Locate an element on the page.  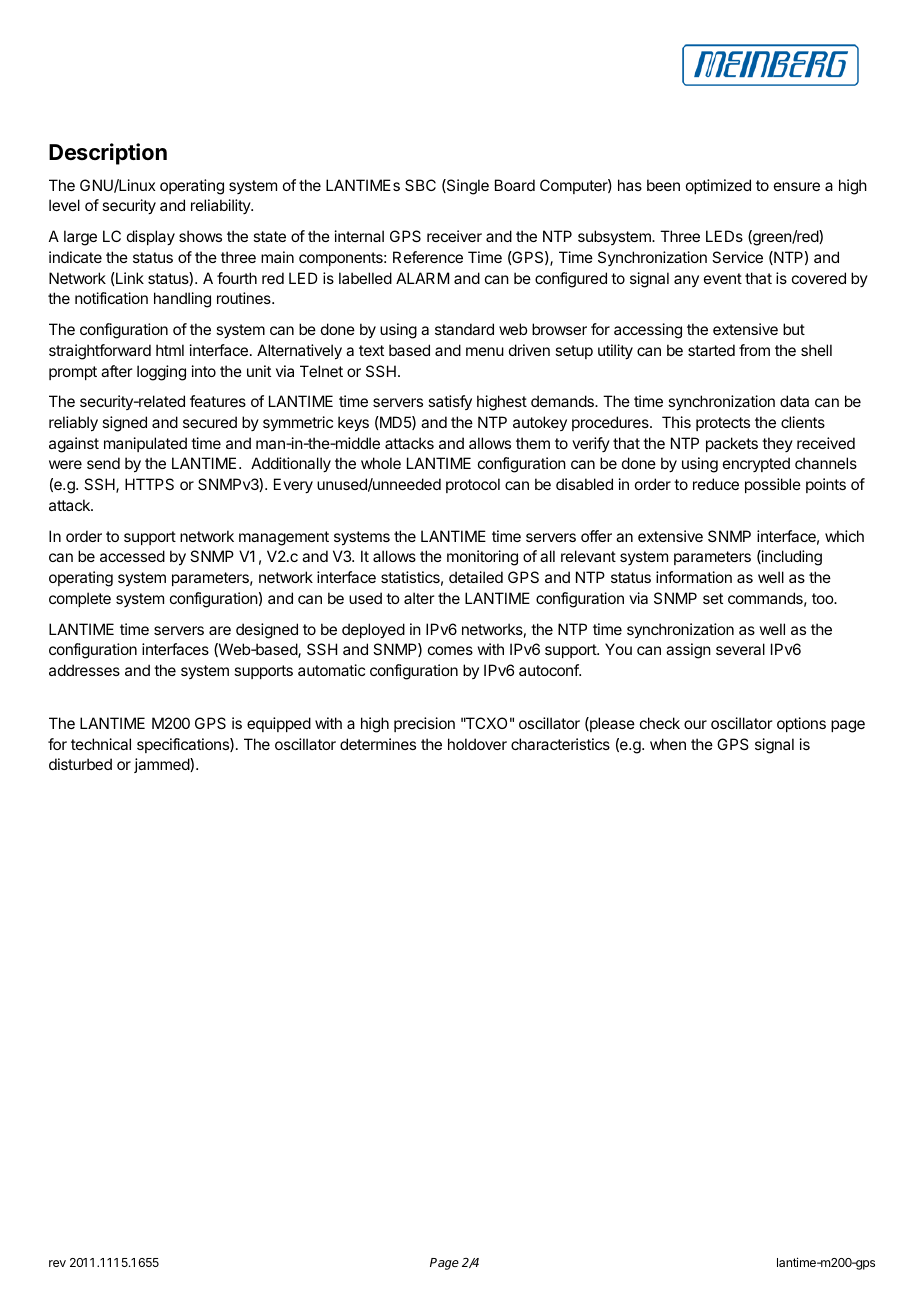
rev is located at coordinates (57, 1263).
